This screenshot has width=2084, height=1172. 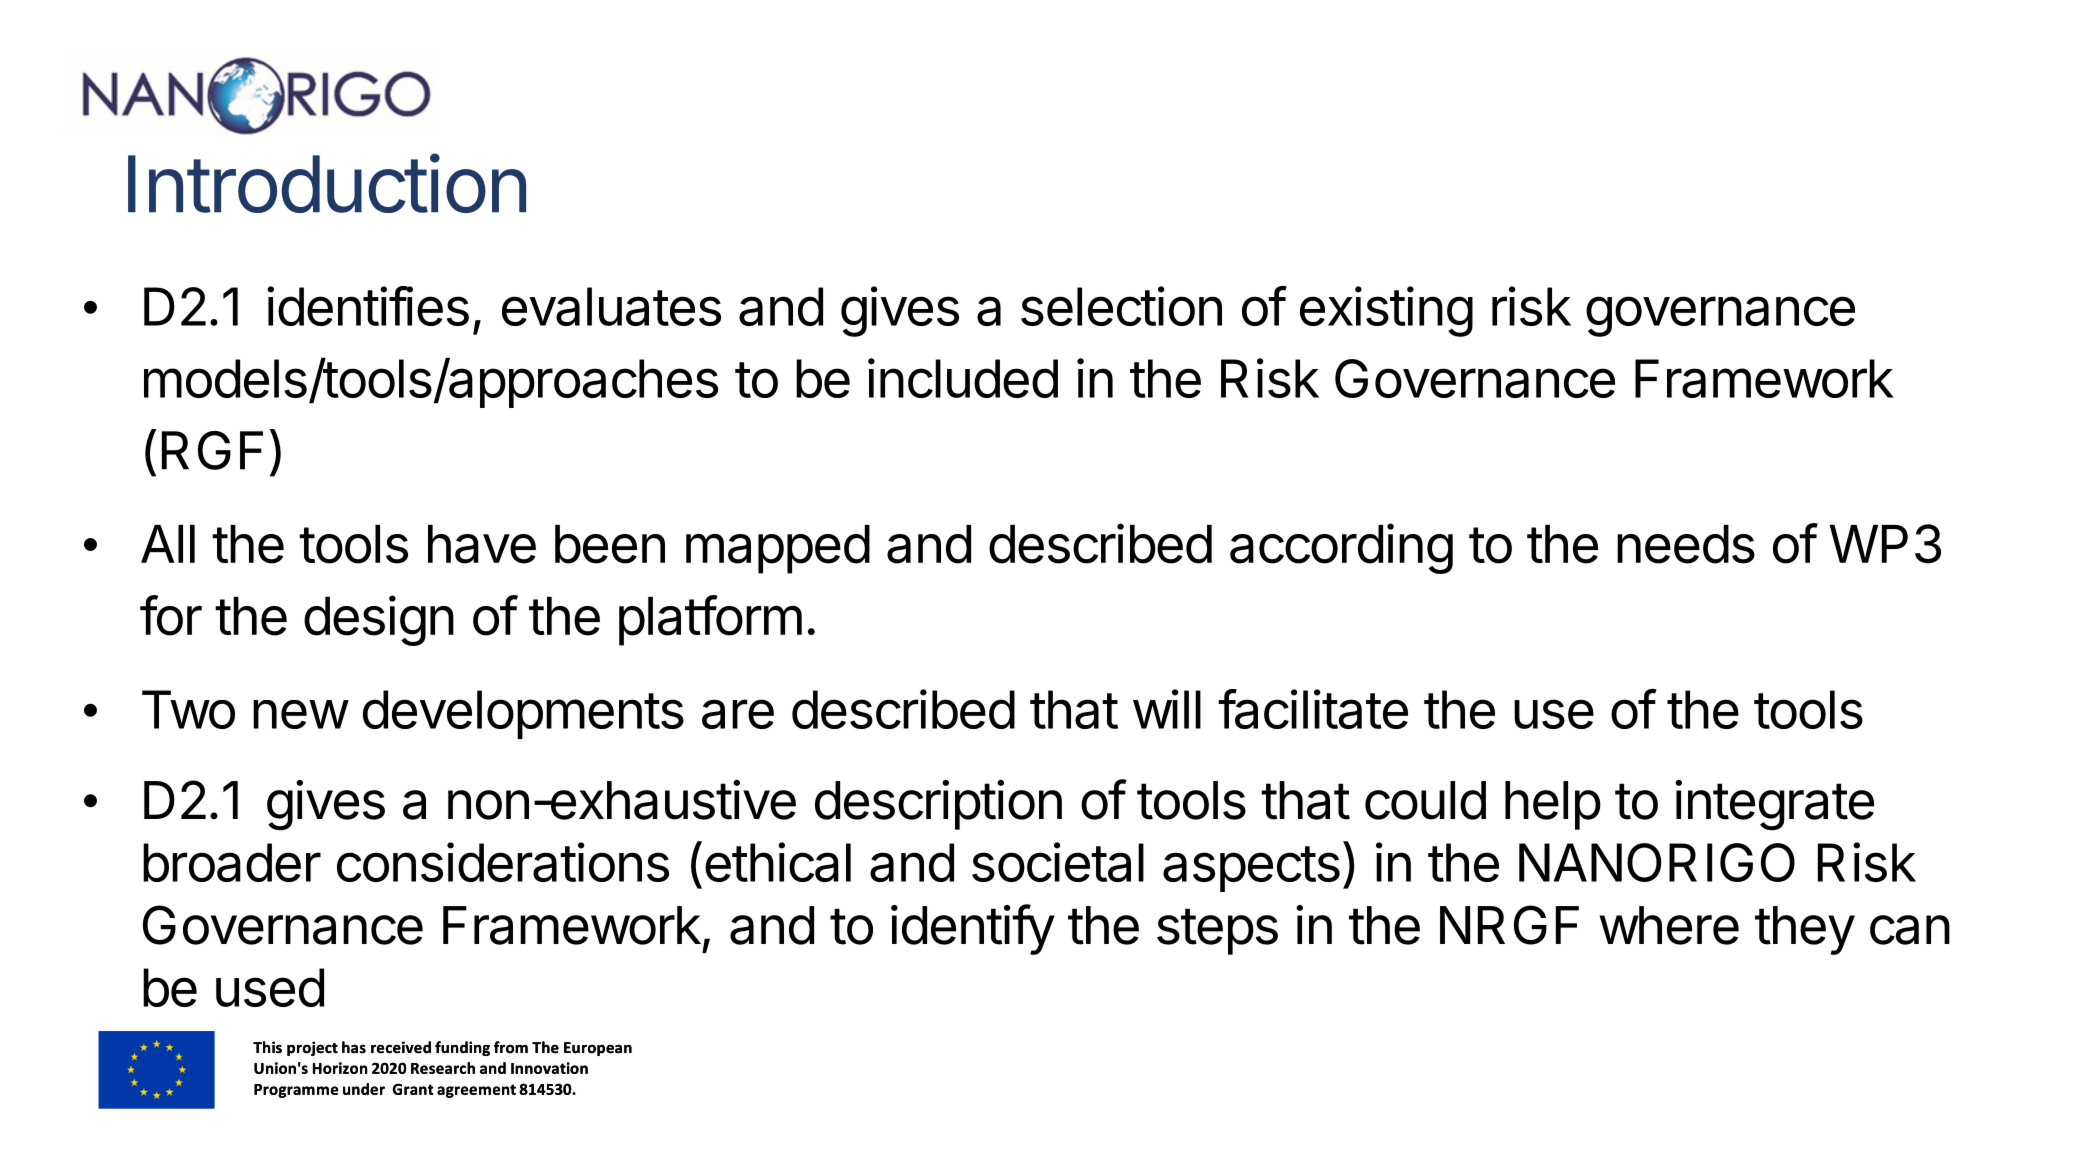 I want to click on design, so click(x=379, y=620).
